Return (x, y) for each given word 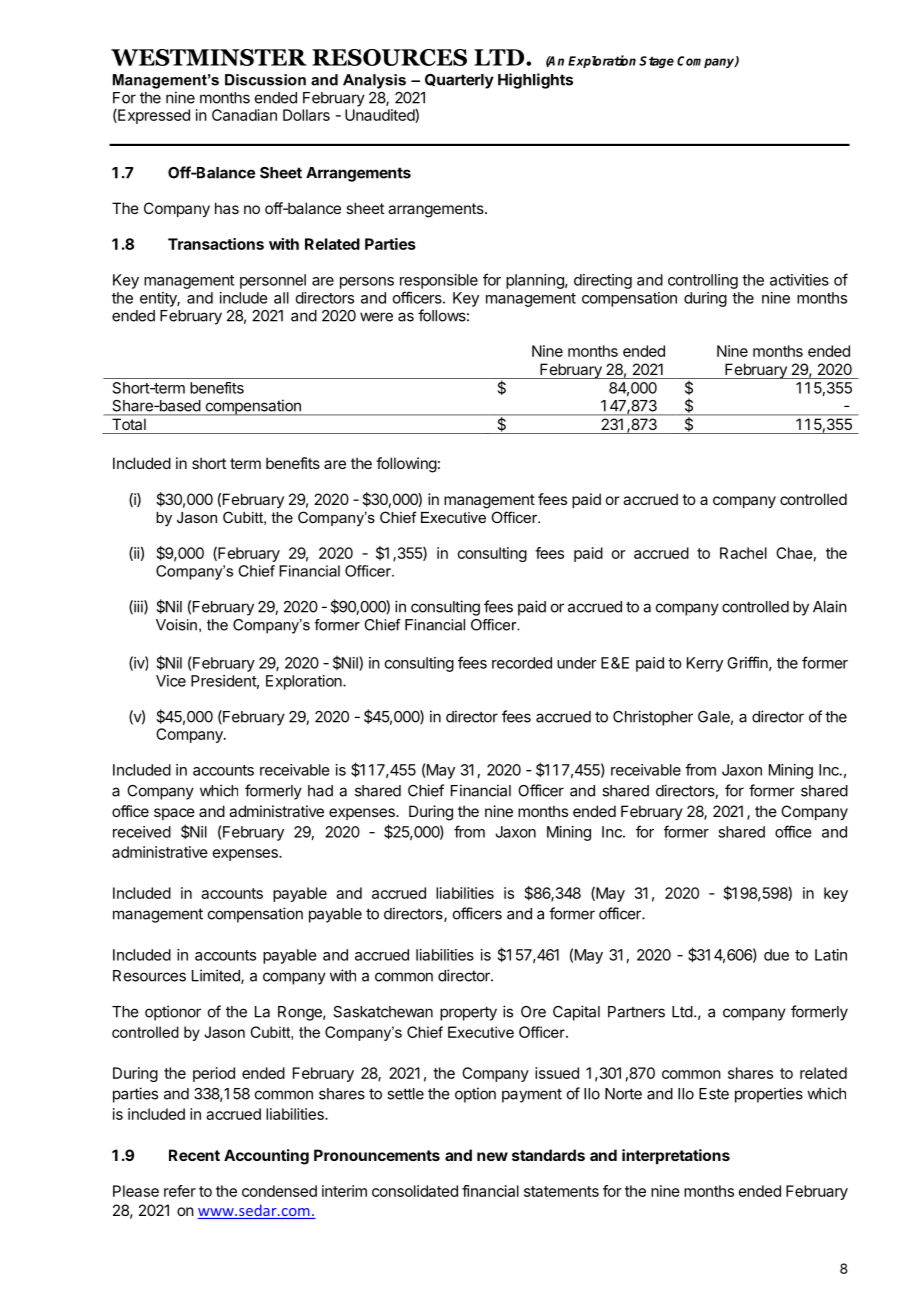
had (320, 791)
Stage (656, 62)
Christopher (653, 718)
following (406, 465)
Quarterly (459, 81)
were (376, 317)
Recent (194, 1155)
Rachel (743, 553)
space (174, 814)
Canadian (244, 115)
